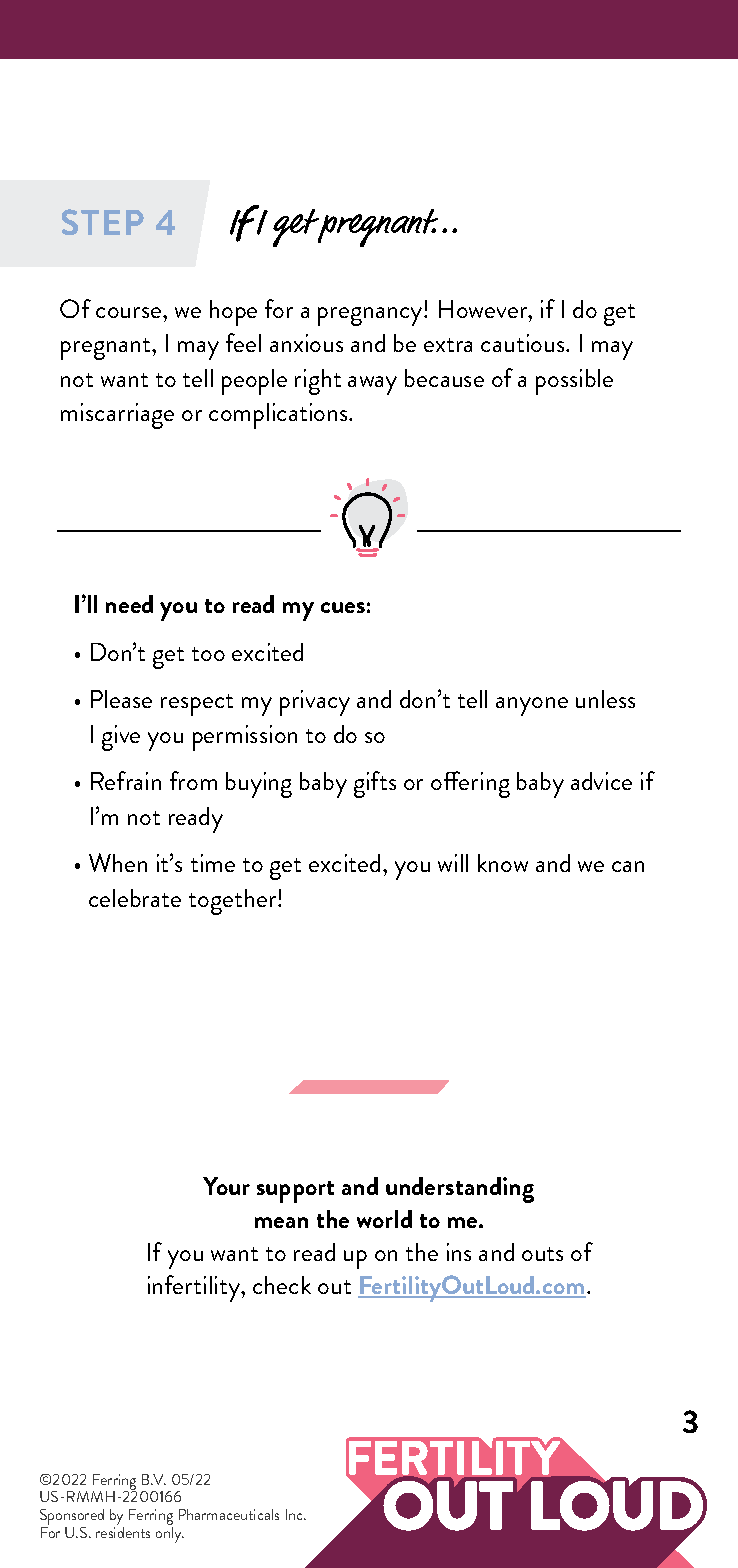 The width and height of the image is (738, 1568). I want to click on privacy, so click(315, 703).
